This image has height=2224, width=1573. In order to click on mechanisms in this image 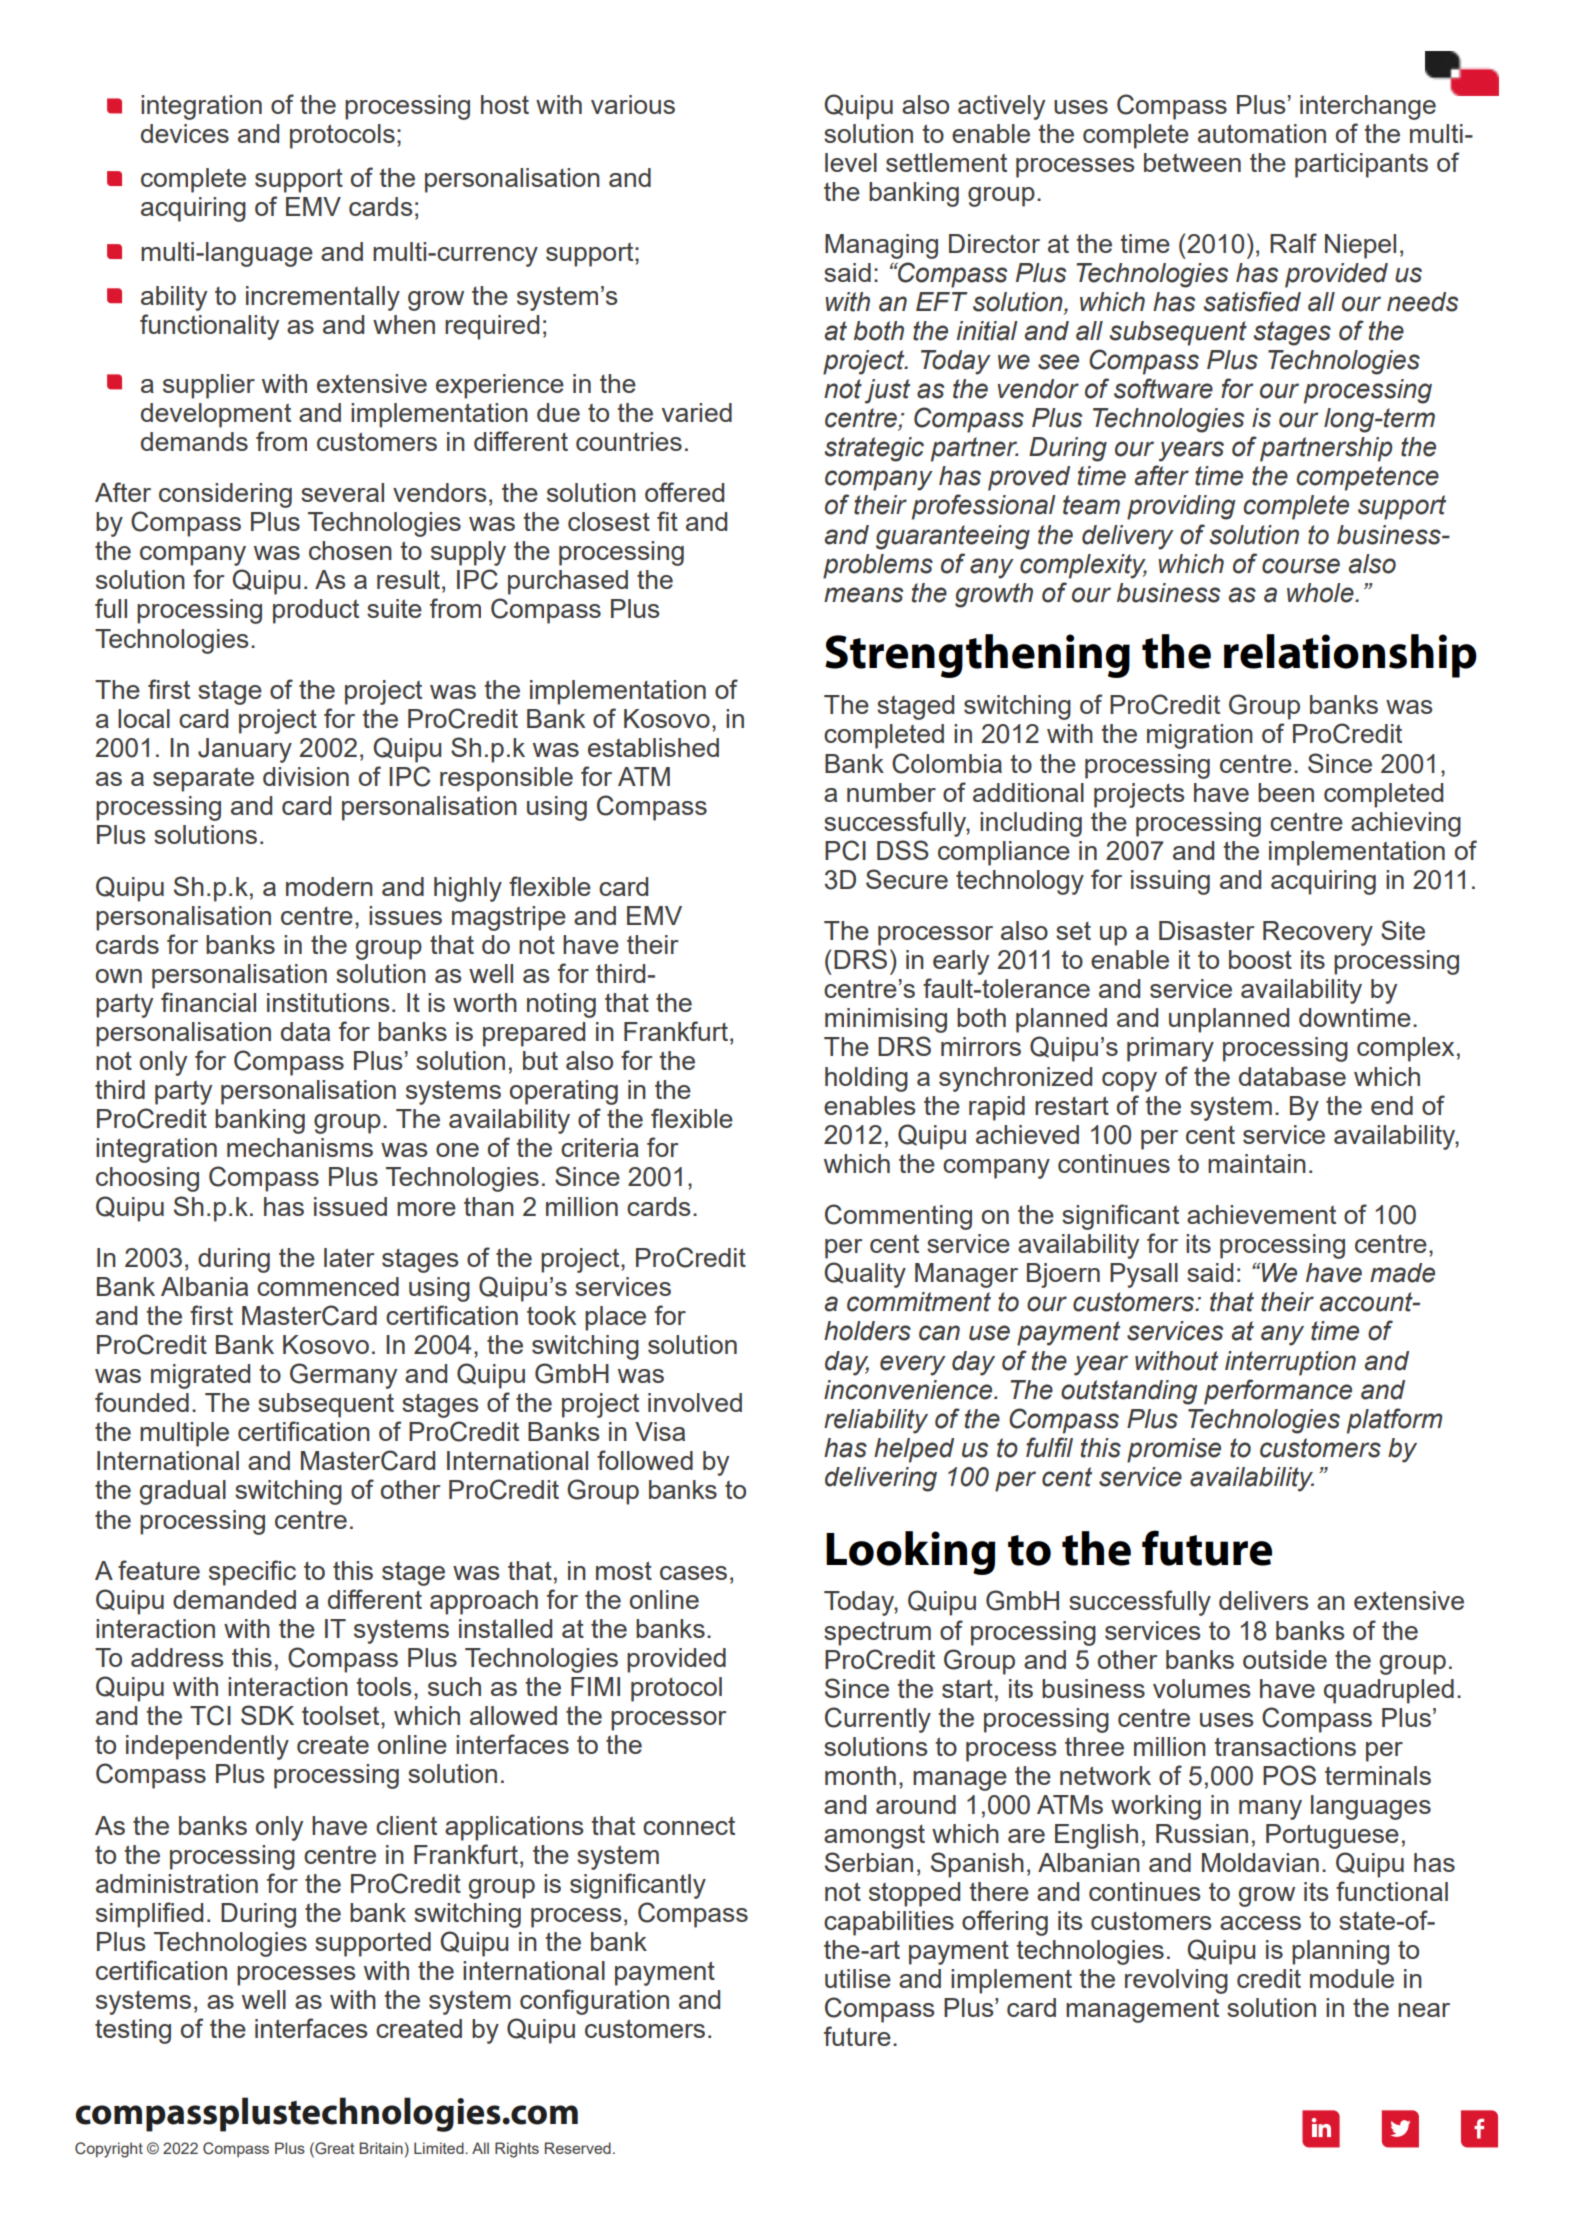, I will do `click(300, 1147)`.
